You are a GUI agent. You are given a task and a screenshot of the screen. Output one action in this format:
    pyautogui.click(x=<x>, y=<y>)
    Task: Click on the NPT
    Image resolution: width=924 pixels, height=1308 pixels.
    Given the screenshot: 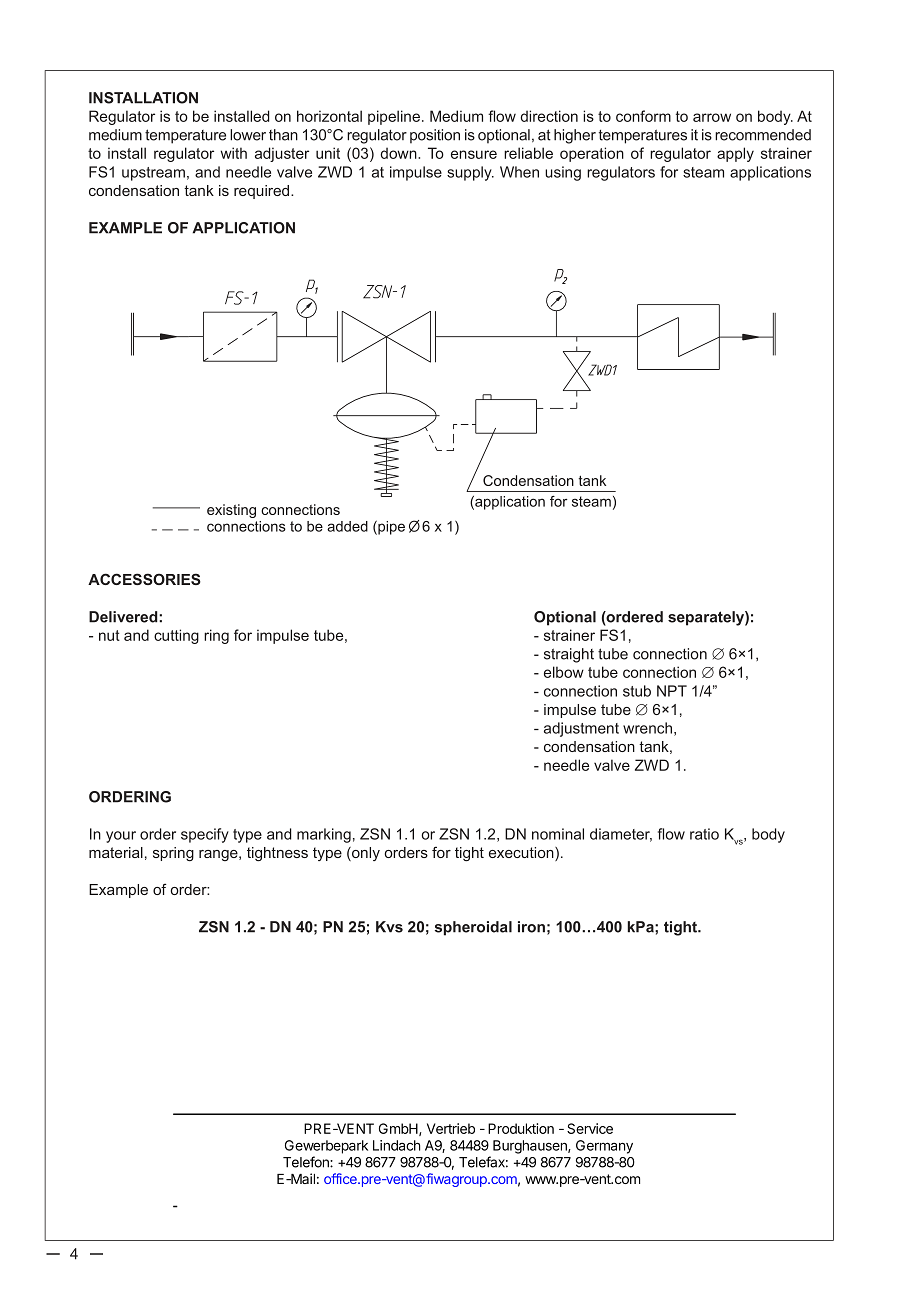 What is the action you would take?
    pyautogui.click(x=672, y=691)
